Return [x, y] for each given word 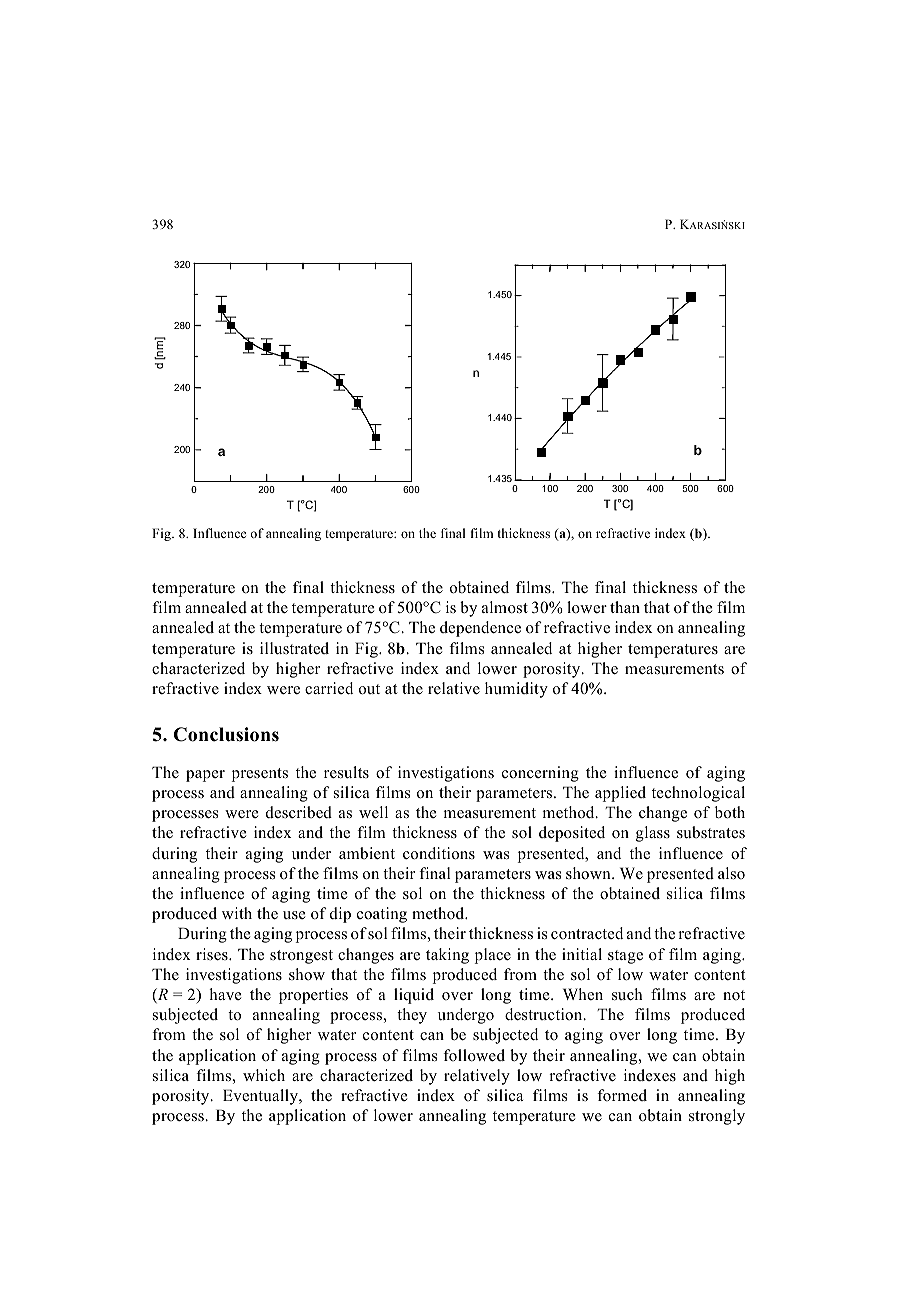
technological [698, 794]
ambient [367, 853]
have [225, 994]
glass [653, 834]
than [625, 607]
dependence [480, 629]
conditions [439, 853]
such [627, 994]
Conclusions [226, 734]
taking [447, 956]
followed [474, 1055]
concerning [540, 774]
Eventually [261, 1097]
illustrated [294, 648]
